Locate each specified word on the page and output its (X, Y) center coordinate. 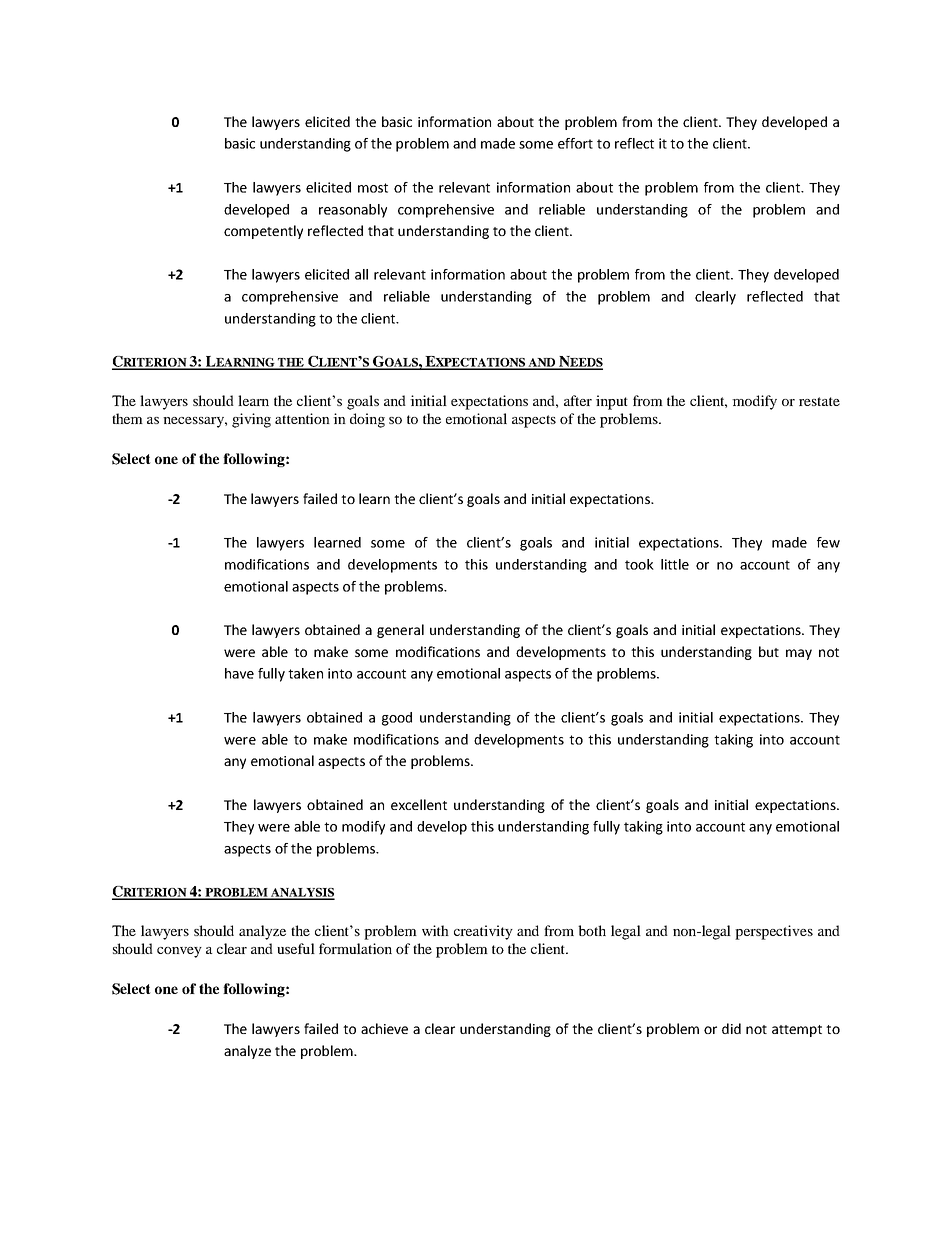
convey (179, 952)
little (675, 564)
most (373, 188)
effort (575, 143)
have (239, 673)
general (400, 631)
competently (263, 232)
